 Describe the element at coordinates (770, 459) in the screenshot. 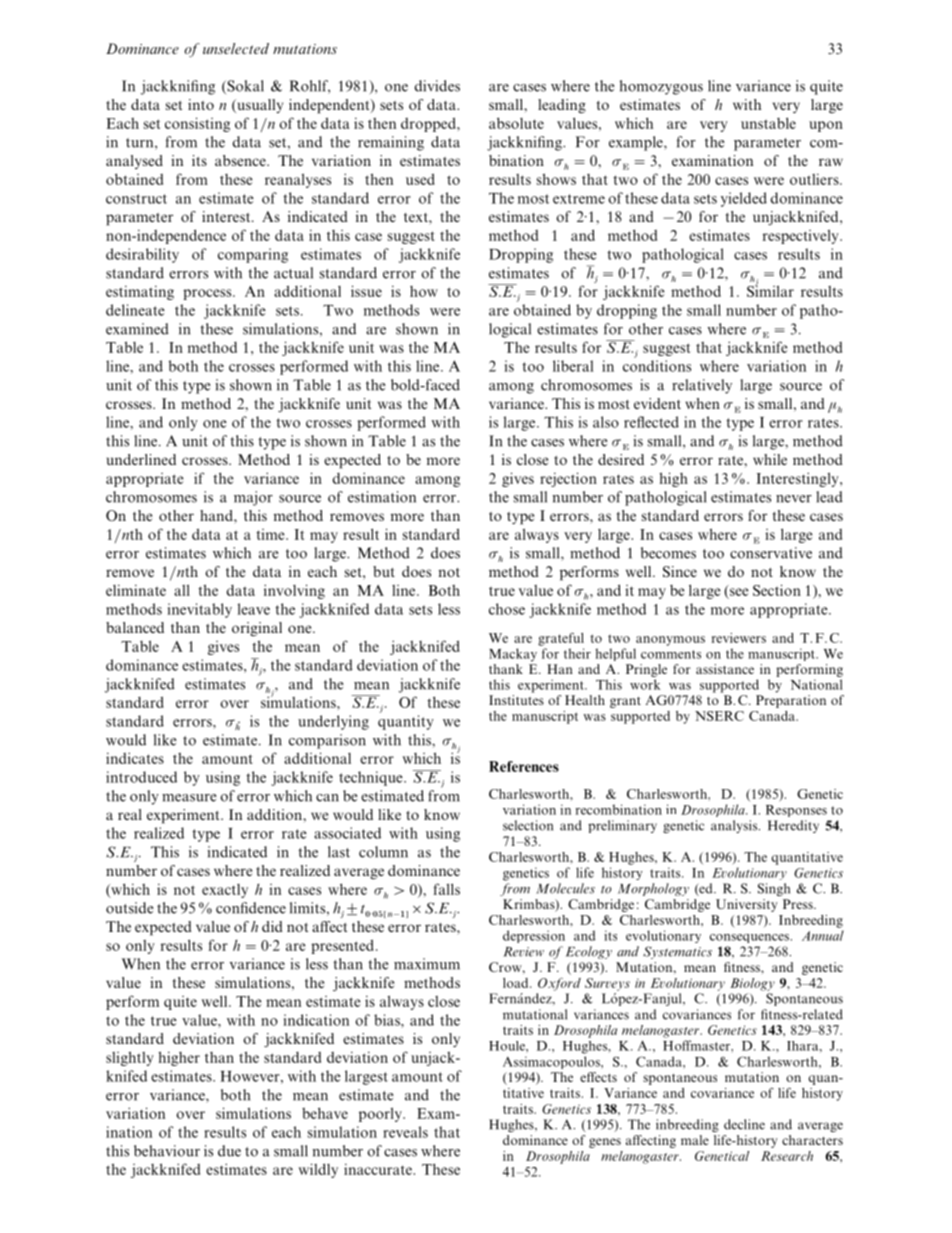

I see `while` at that location.
